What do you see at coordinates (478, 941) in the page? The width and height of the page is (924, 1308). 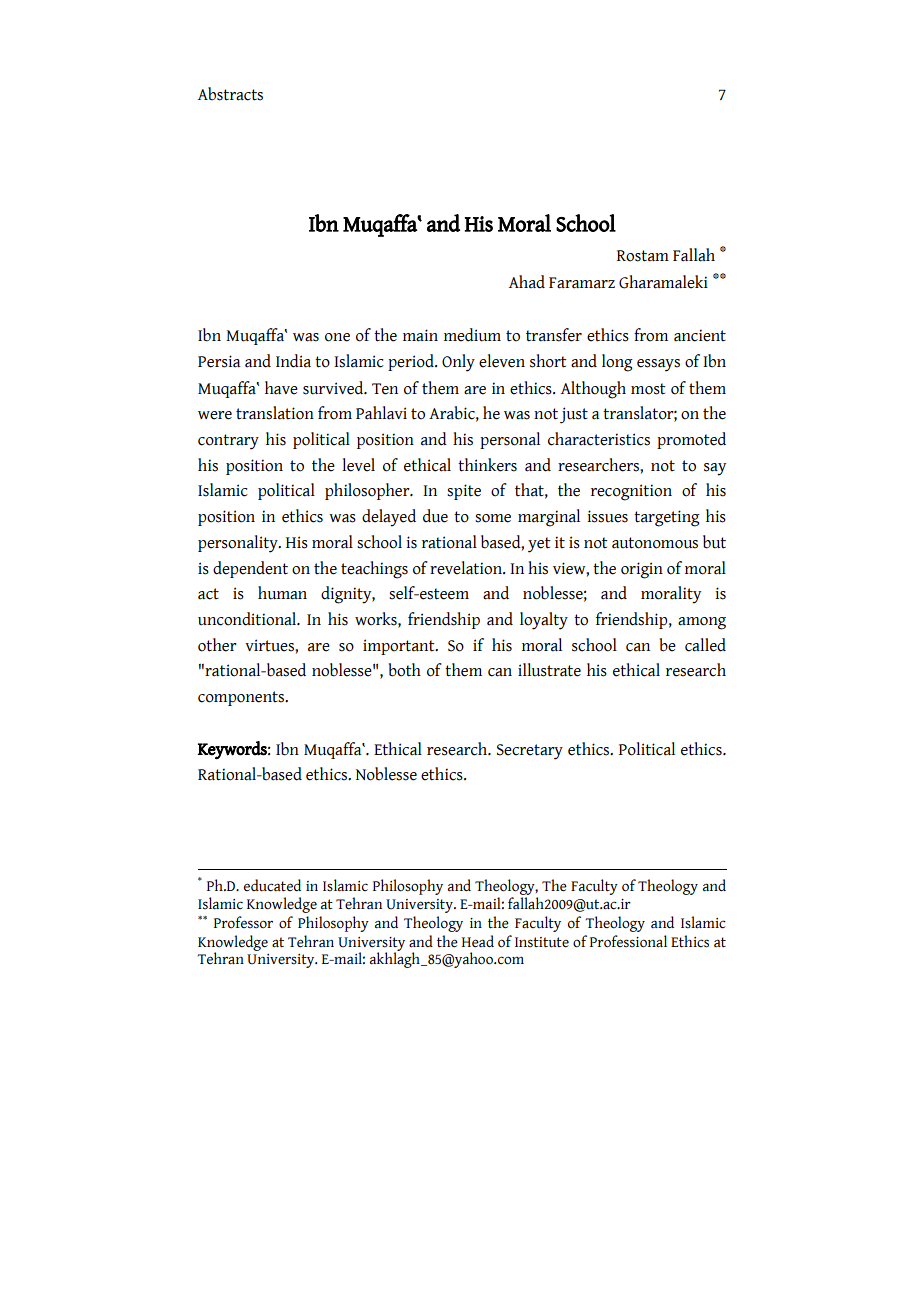 I see `Head` at bounding box center [478, 941].
